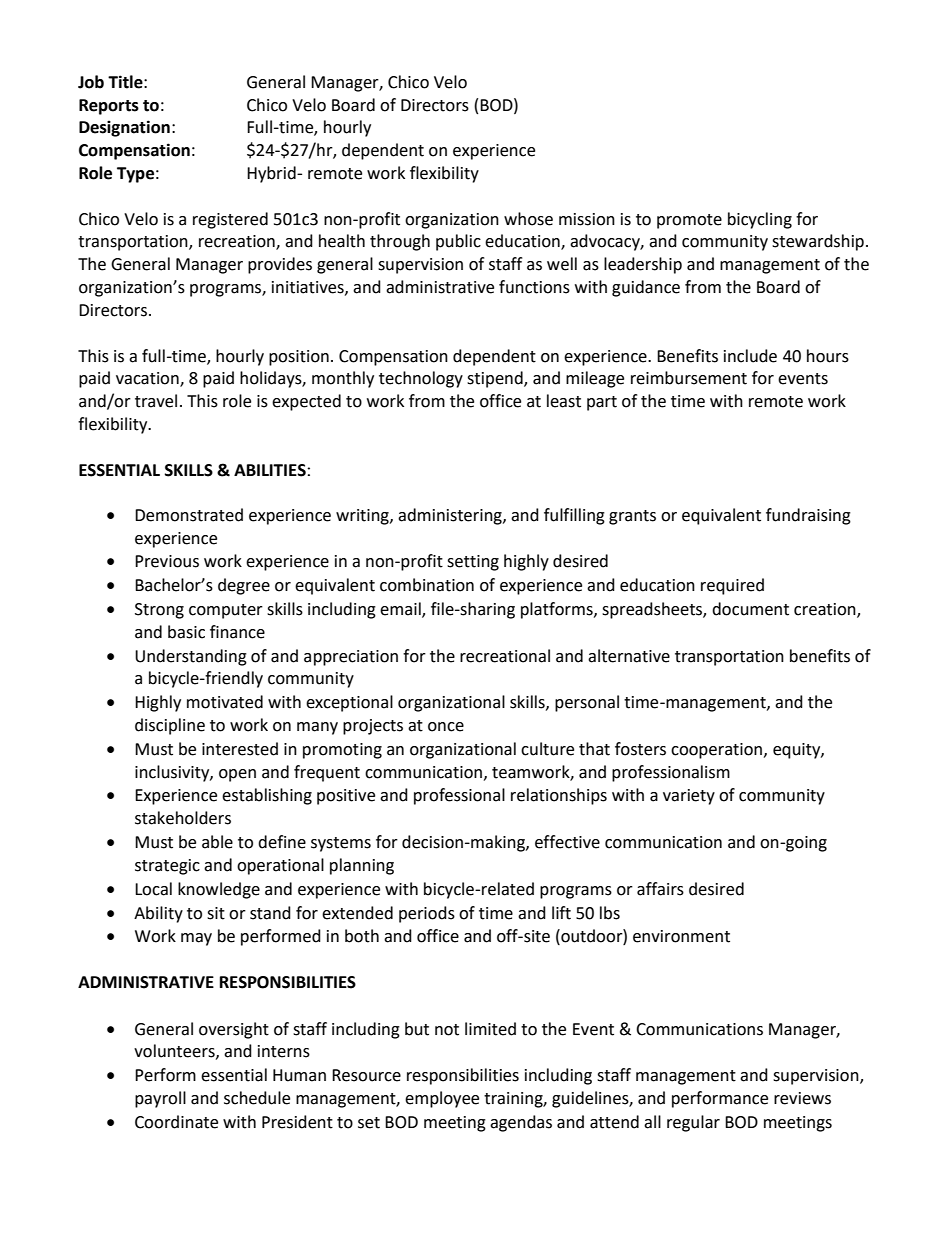 This screenshot has height=1233, width=952. I want to click on bicycling, so click(760, 220).
